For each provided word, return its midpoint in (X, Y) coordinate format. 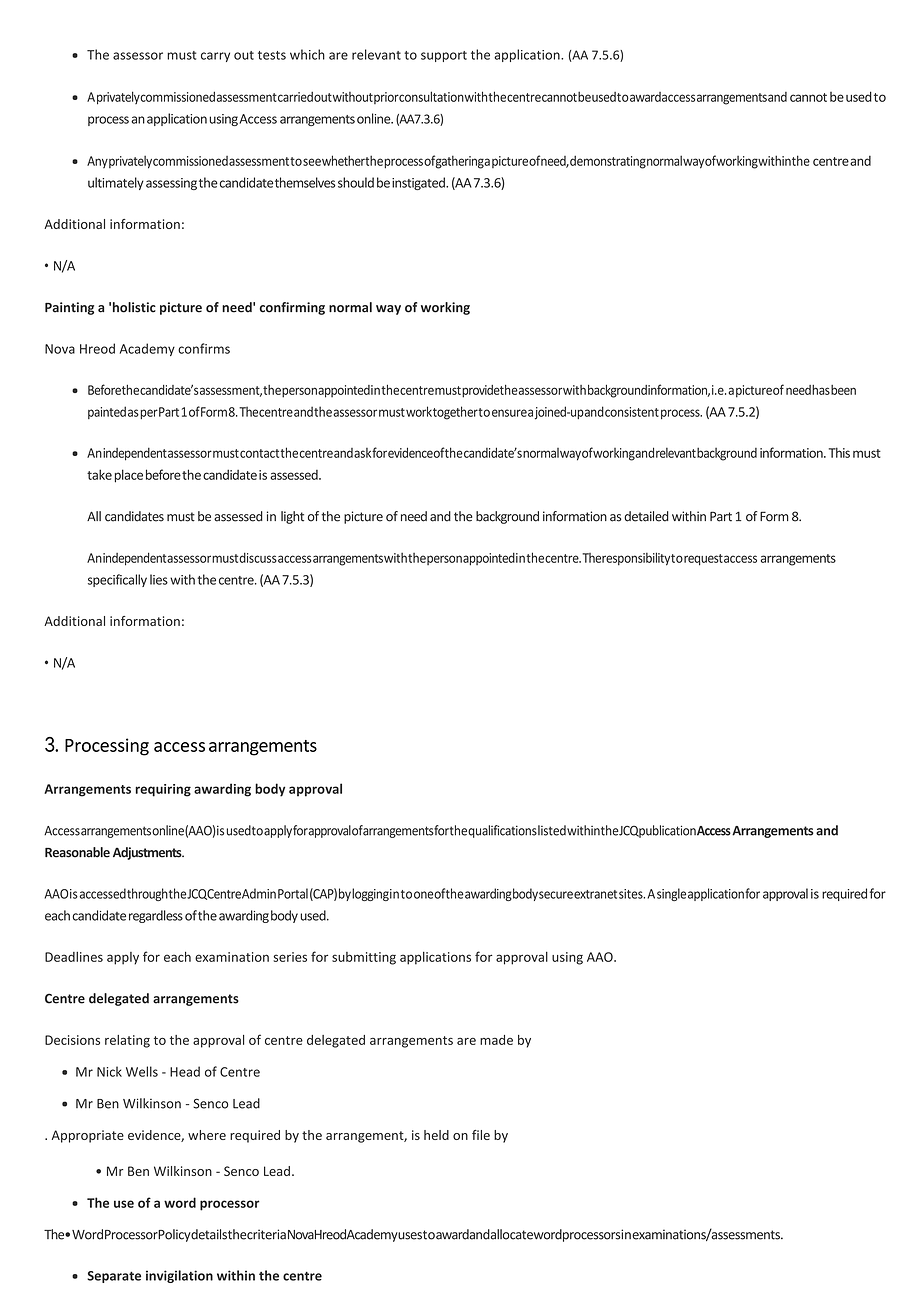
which (307, 54)
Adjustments (148, 853)
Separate (114, 1277)
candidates (134, 516)
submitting (364, 958)
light (292, 517)
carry (215, 57)
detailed (646, 516)
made (496, 1040)
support (444, 56)
